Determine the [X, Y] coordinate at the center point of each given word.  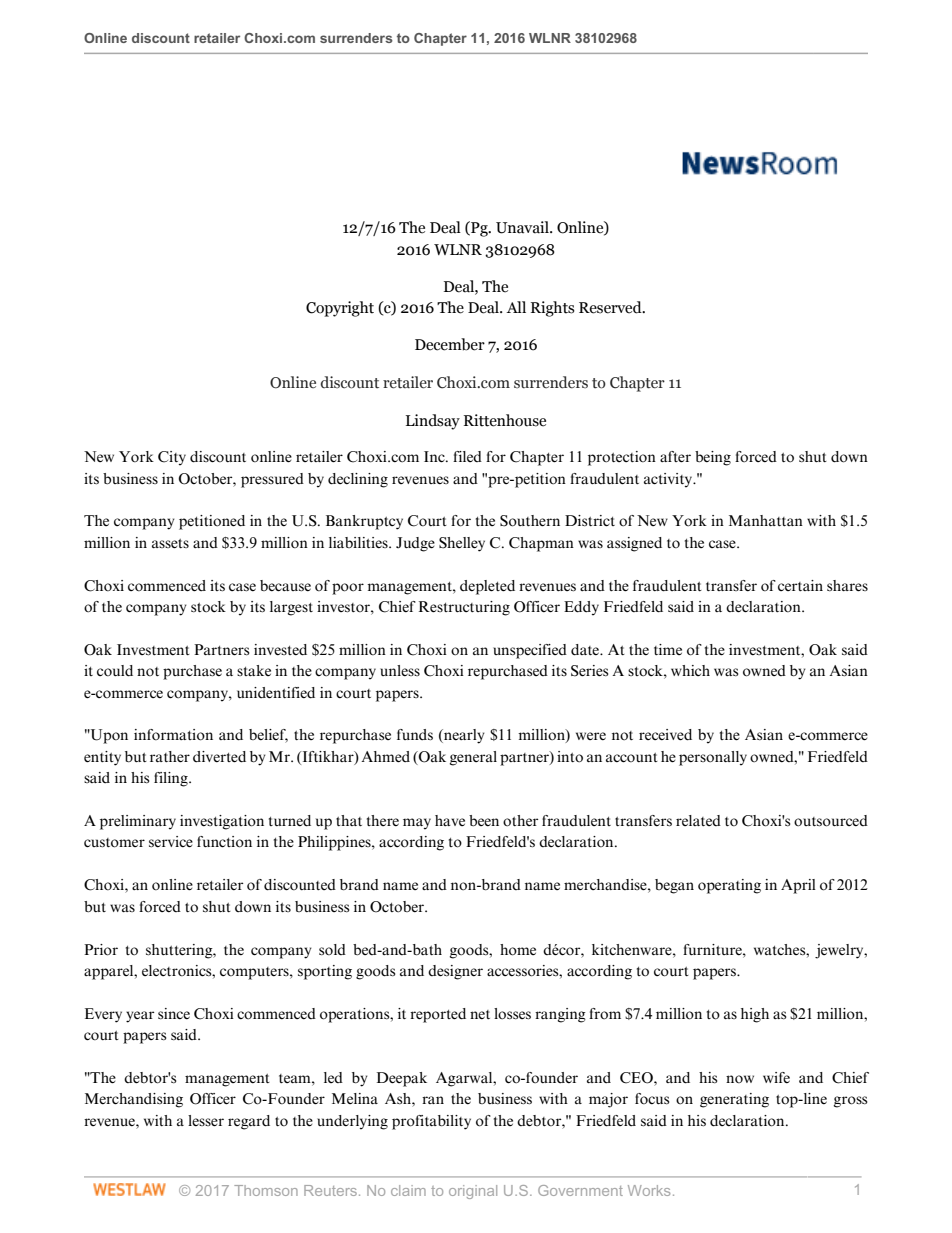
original [473, 1192]
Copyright [340, 309]
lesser [206, 1121]
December [450, 344]
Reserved [611, 307]
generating [734, 1100]
